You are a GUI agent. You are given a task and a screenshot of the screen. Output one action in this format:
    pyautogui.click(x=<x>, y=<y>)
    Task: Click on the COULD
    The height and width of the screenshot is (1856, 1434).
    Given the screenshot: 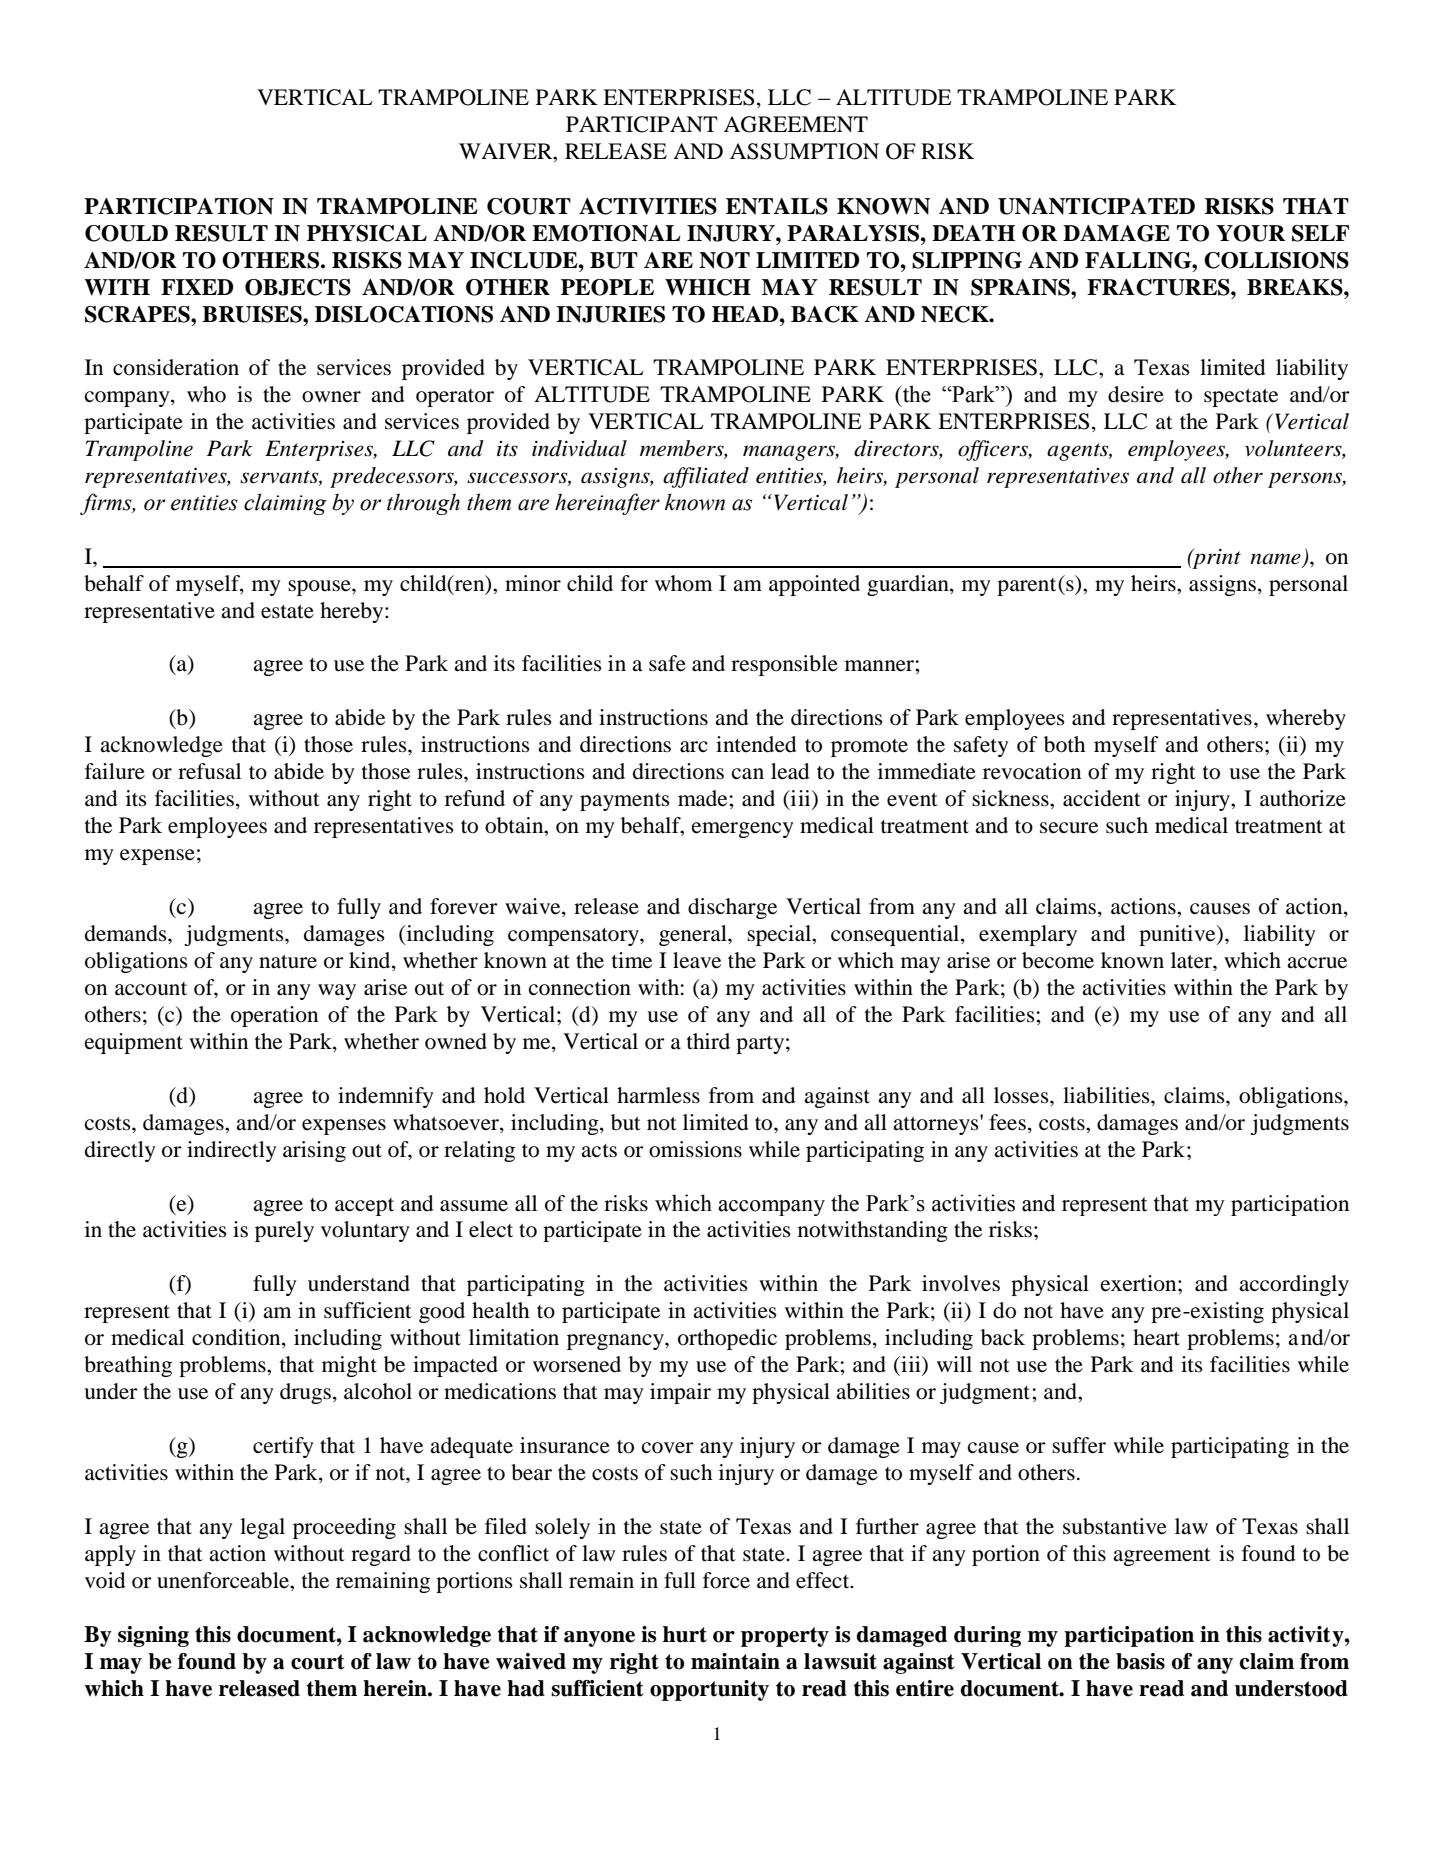 What is the action you would take?
    pyautogui.click(x=126, y=233)
